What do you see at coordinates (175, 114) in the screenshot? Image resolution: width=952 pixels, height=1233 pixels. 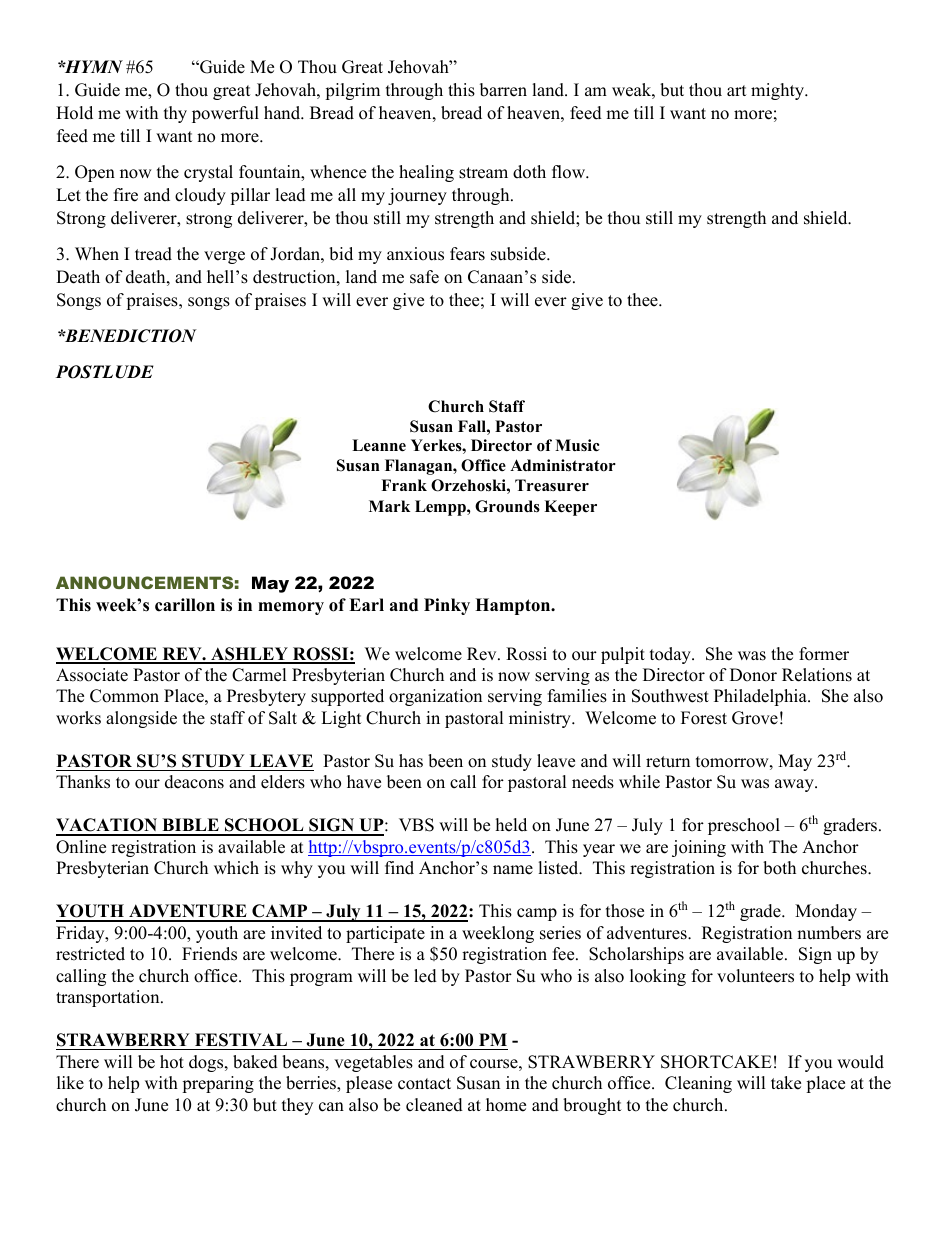 I see `thy` at bounding box center [175, 114].
